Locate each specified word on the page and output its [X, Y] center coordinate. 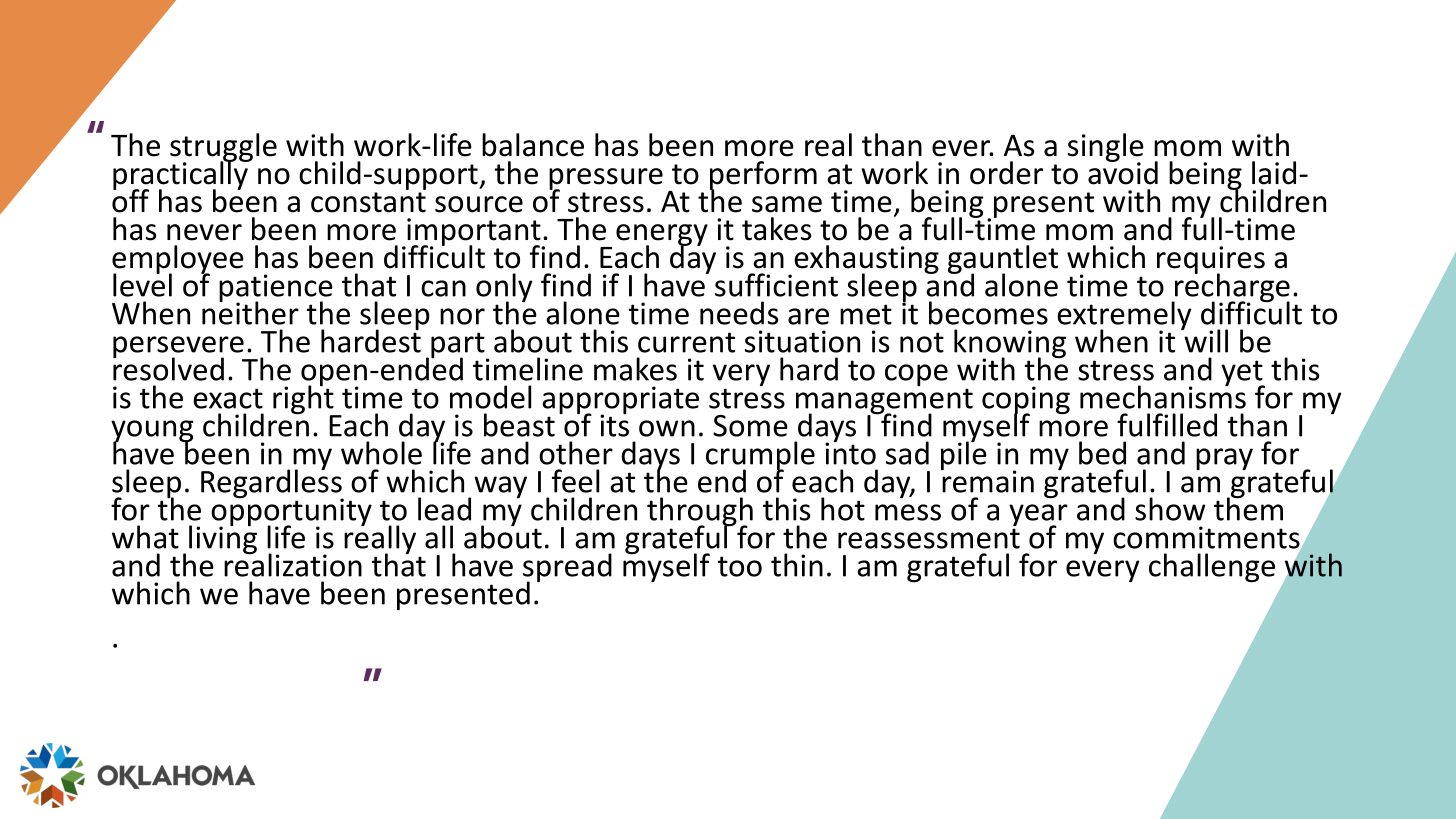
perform [763, 176]
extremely [1124, 317]
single [1106, 148]
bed [1102, 453]
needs [739, 313]
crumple [760, 457]
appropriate [620, 401]
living [223, 538]
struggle [223, 148]
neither [250, 312]
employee [178, 260]
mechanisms [1163, 396]
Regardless [272, 484]
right [304, 400]
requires [1211, 261]
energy [662, 236]
